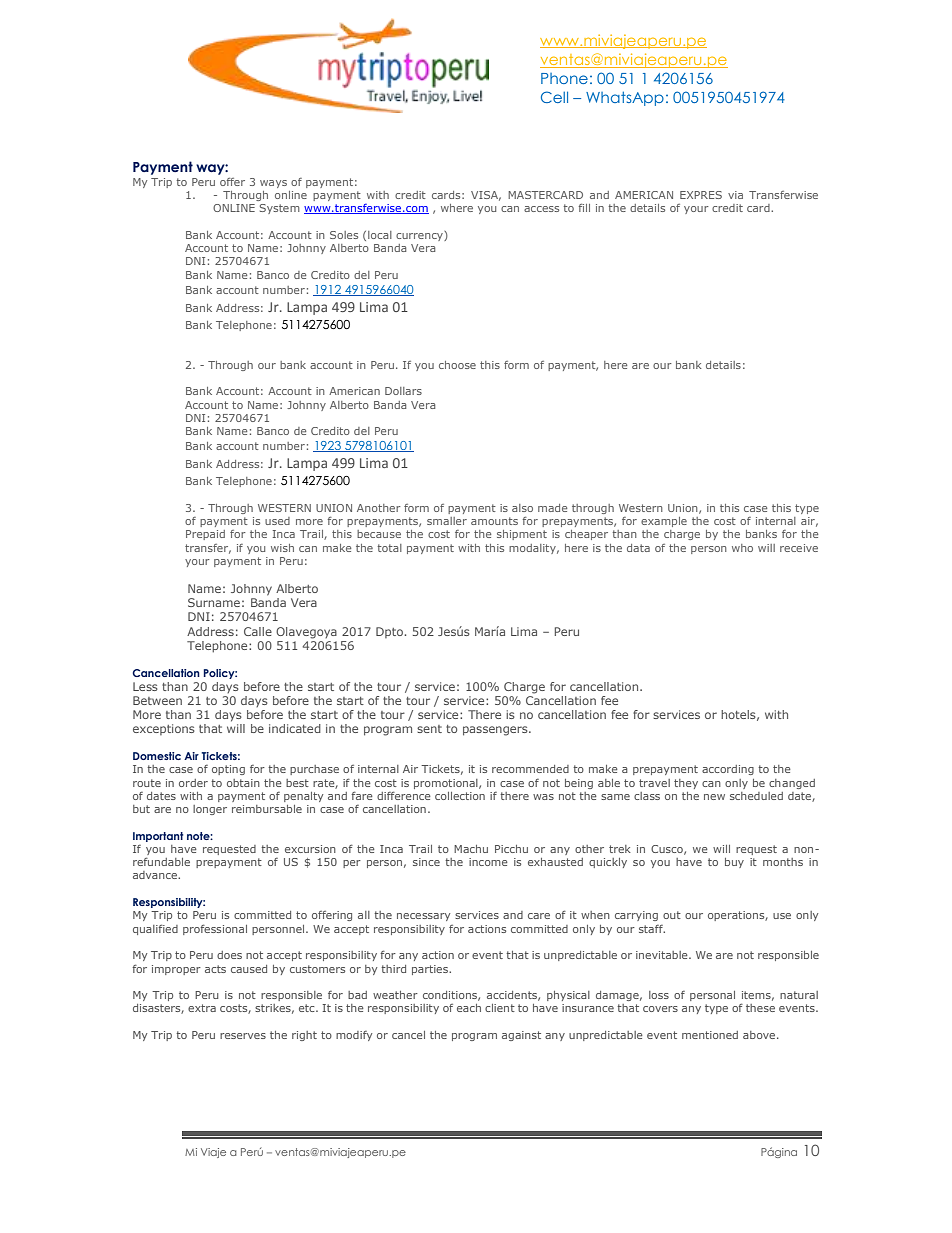 Image resolution: width=952 pixels, height=1233 pixels. What do you see at coordinates (728, 770) in the screenshot?
I see `according` at bounding box center [728, 770].
